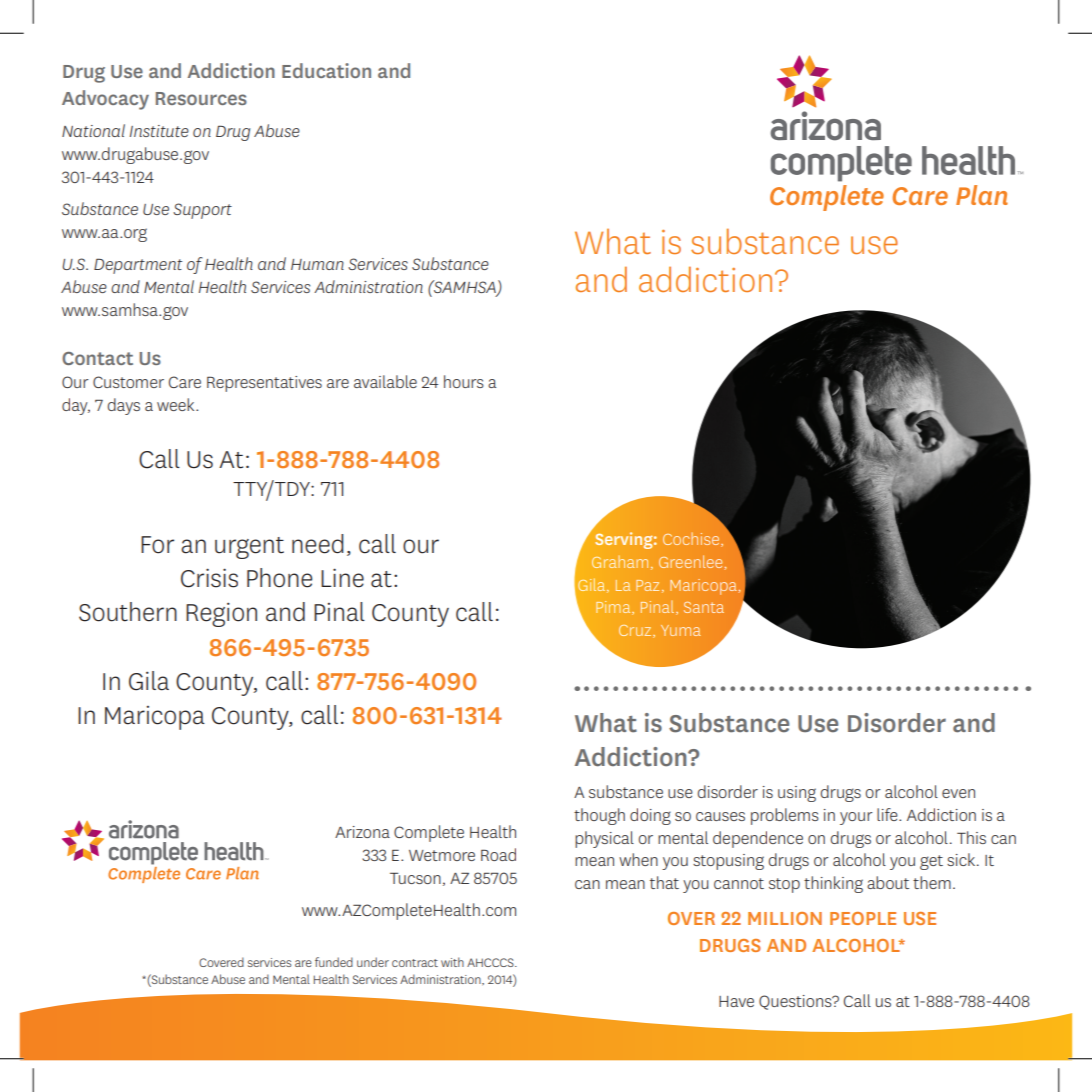 The image size is (1092, 1092). I want to click on Resources, so click(201, 98).
